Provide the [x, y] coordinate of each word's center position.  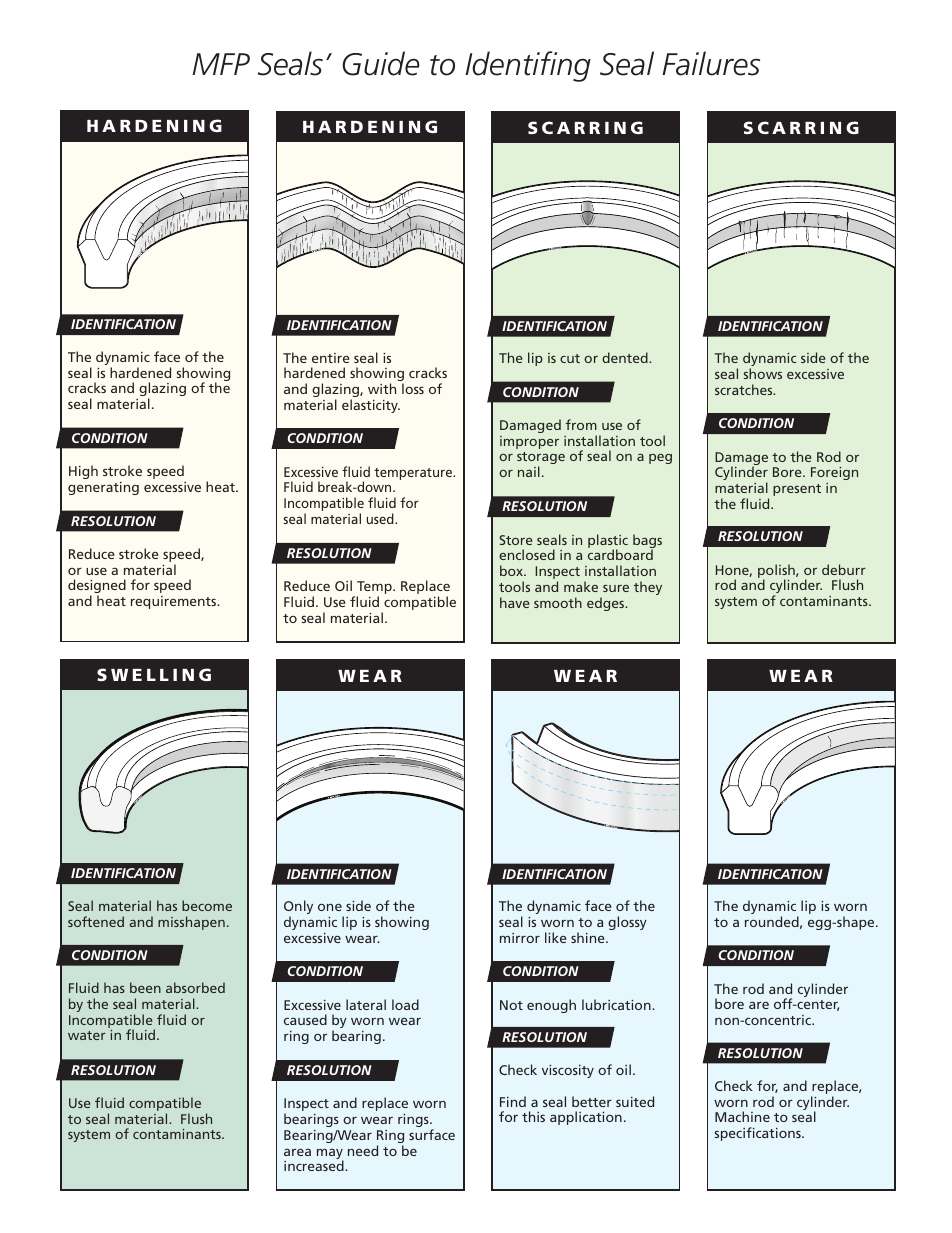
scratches [745, 389]
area [297, 1152]
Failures [711, 63]
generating [103, 488]
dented [626, 357]
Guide [381, 63]
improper [529, 442]
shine [589, 937]
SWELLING [154, 674]
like [556, 937]
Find [513, 1101]
